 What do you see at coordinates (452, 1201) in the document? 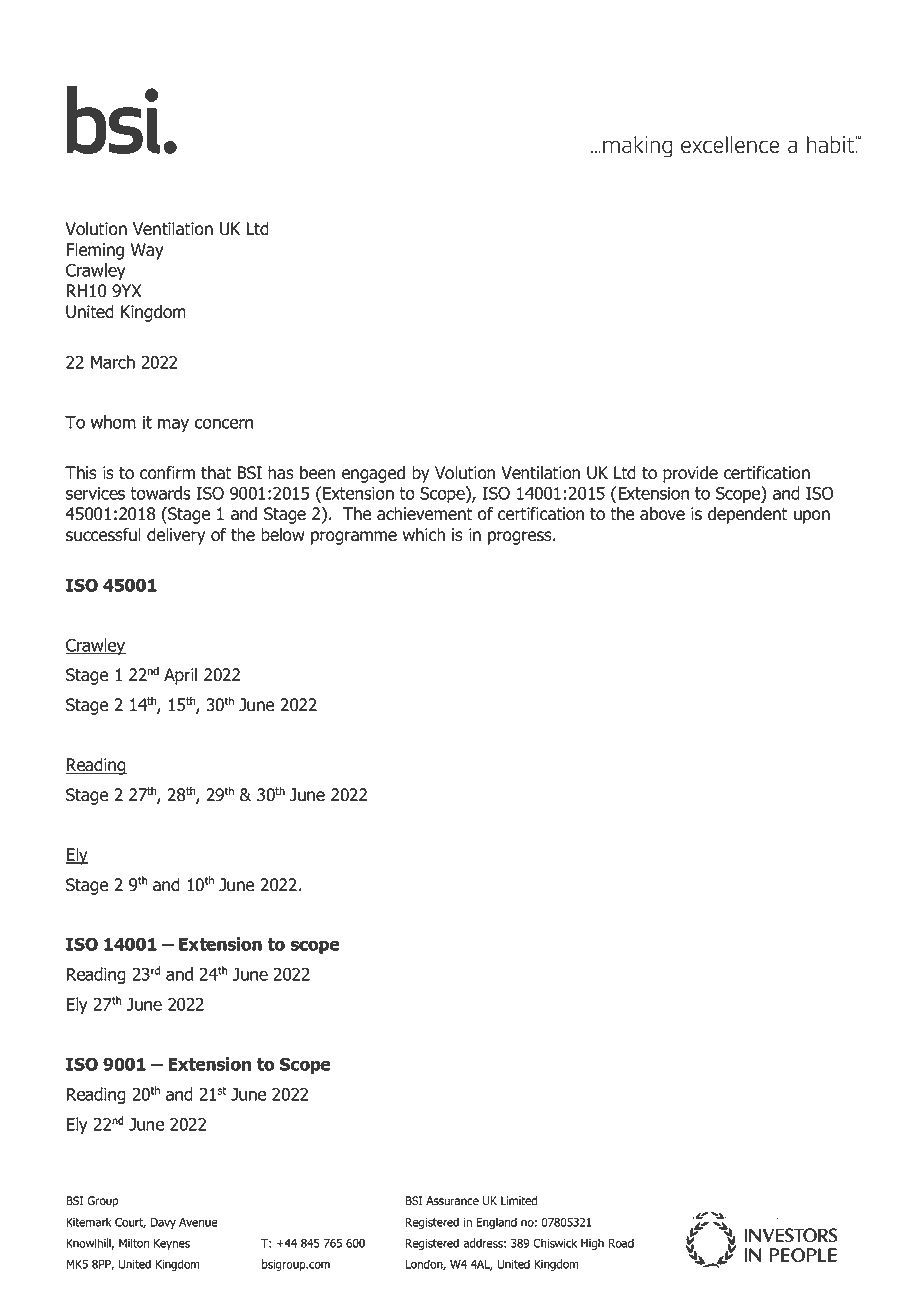
I see `Assurance` at bounding box center [452, 1201].
